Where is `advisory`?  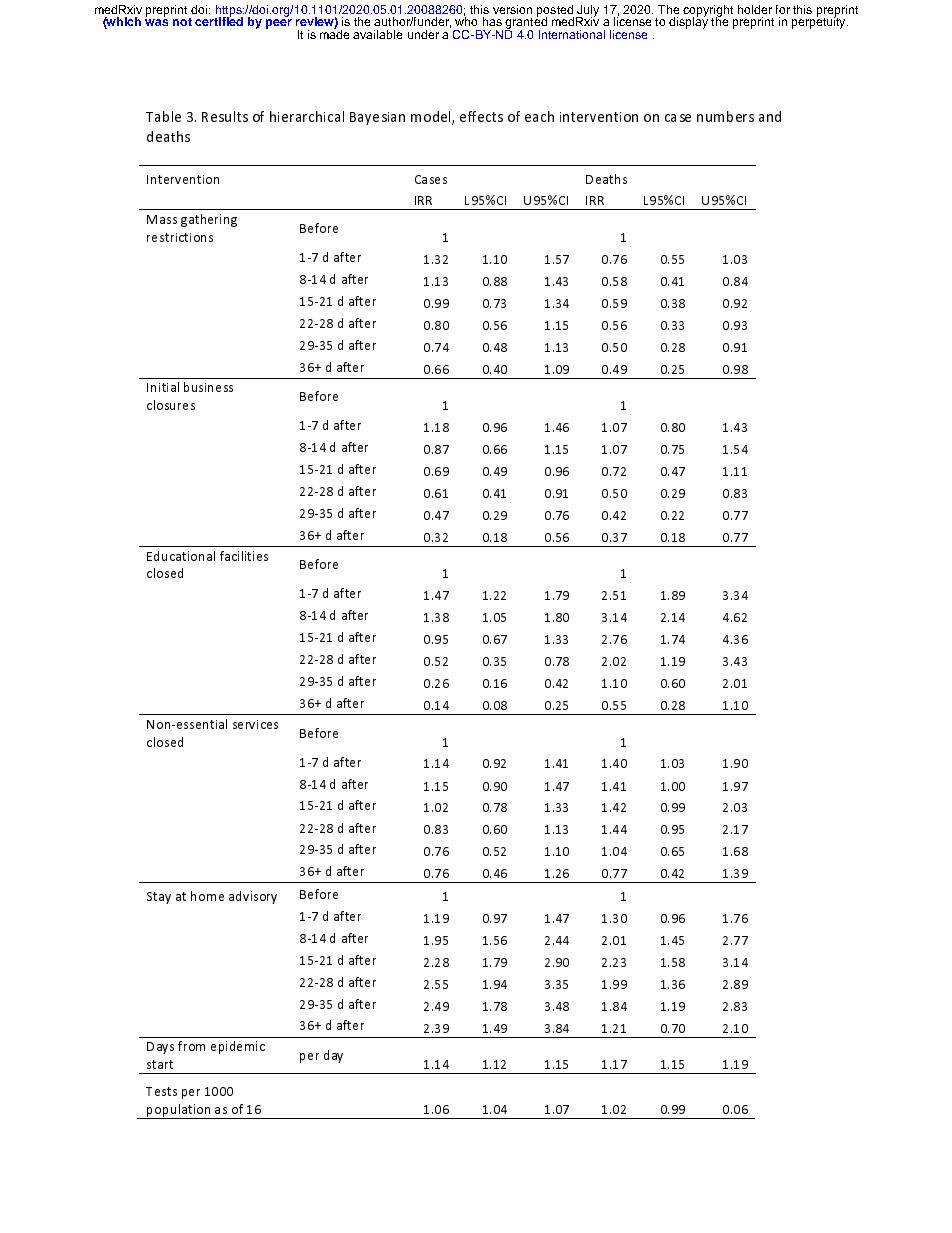
advisory is located at coordinates (253, 897).
